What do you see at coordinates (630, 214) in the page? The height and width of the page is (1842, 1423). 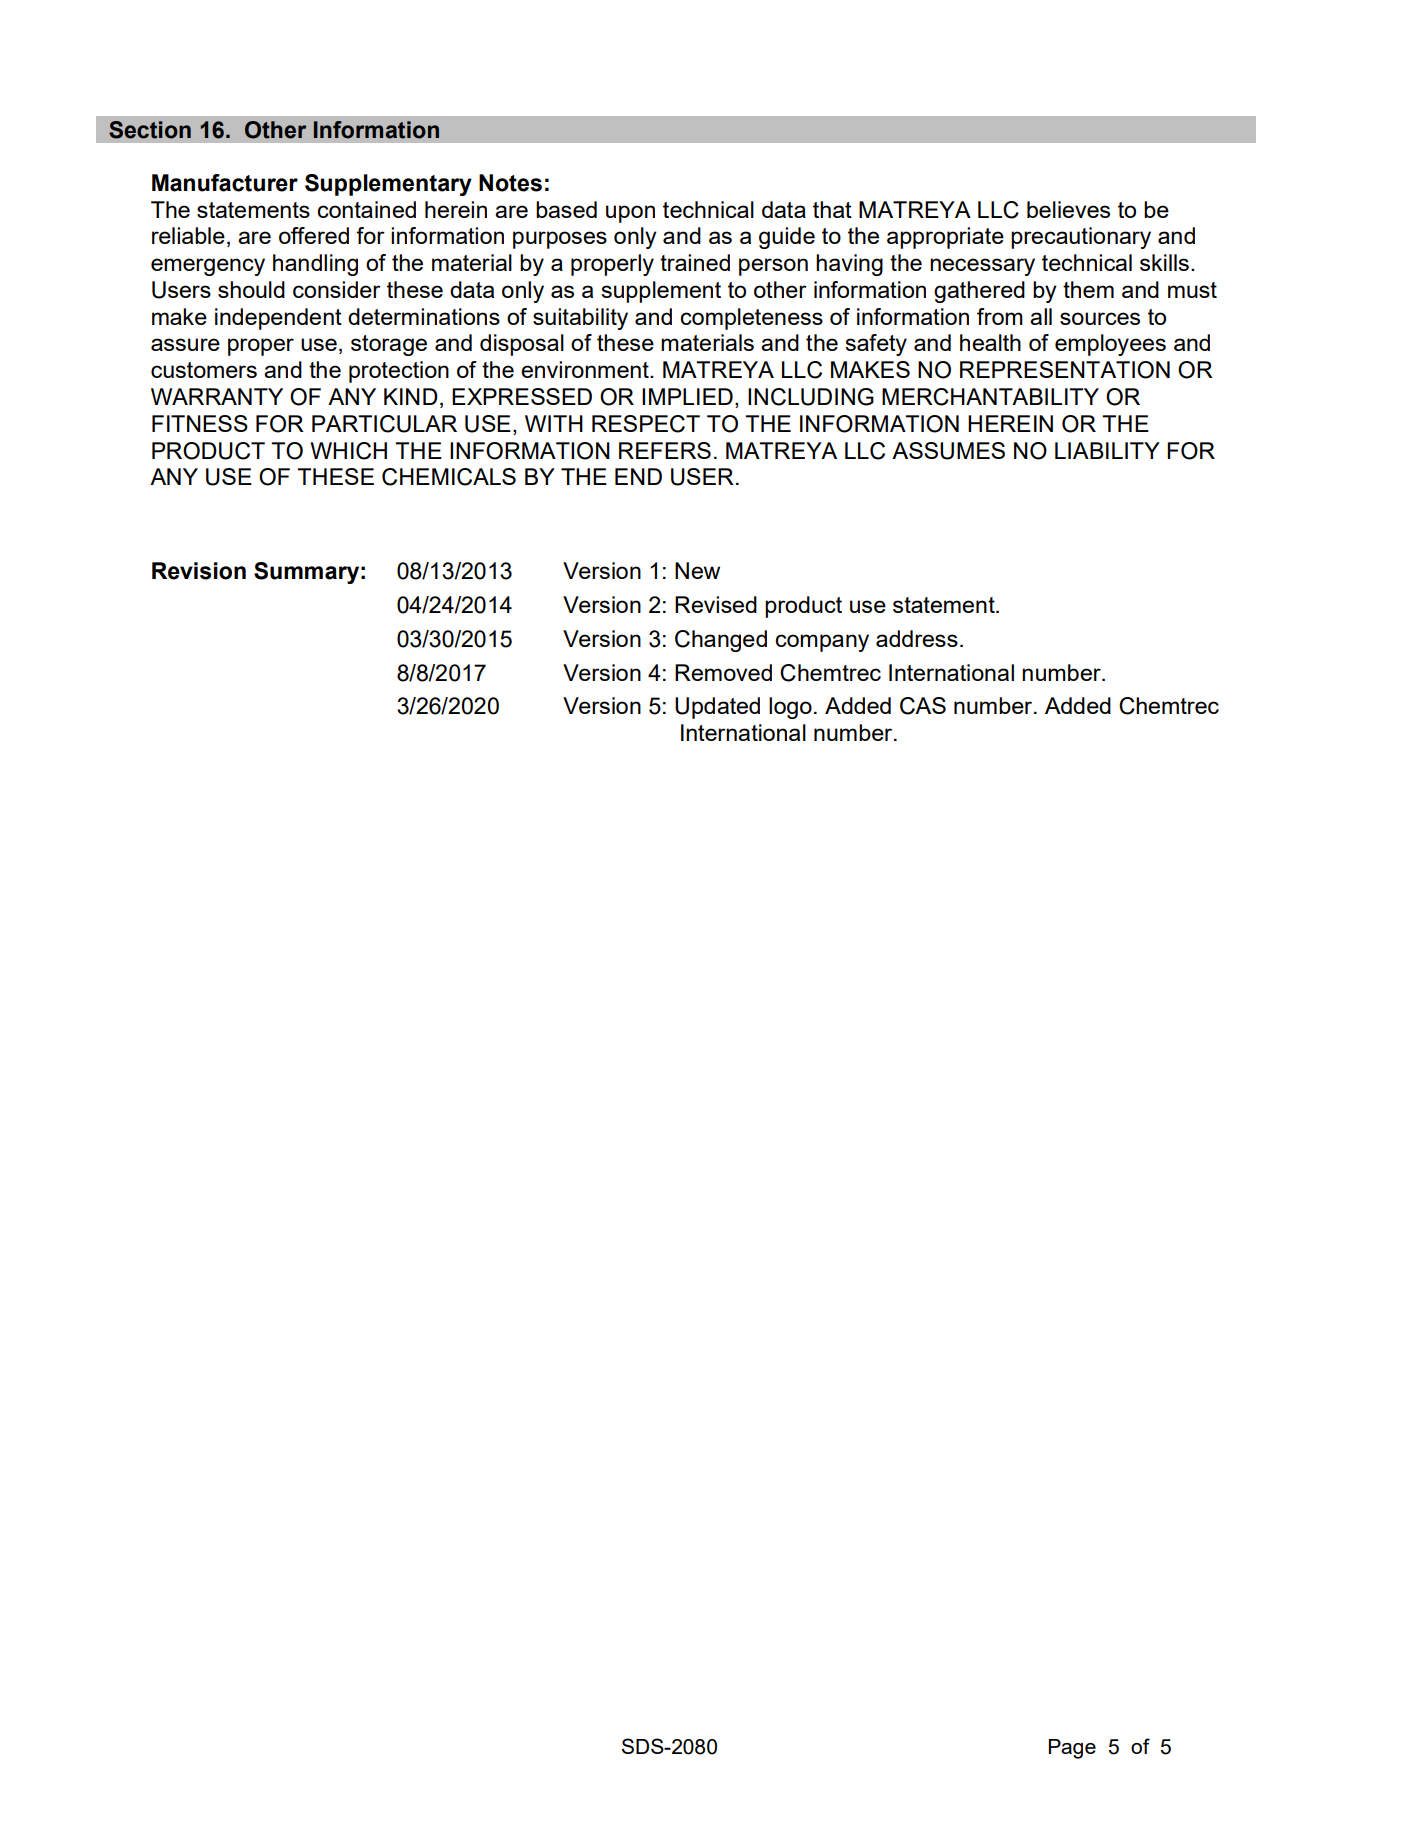 I see `upon` at bounding box center [630, 214].
